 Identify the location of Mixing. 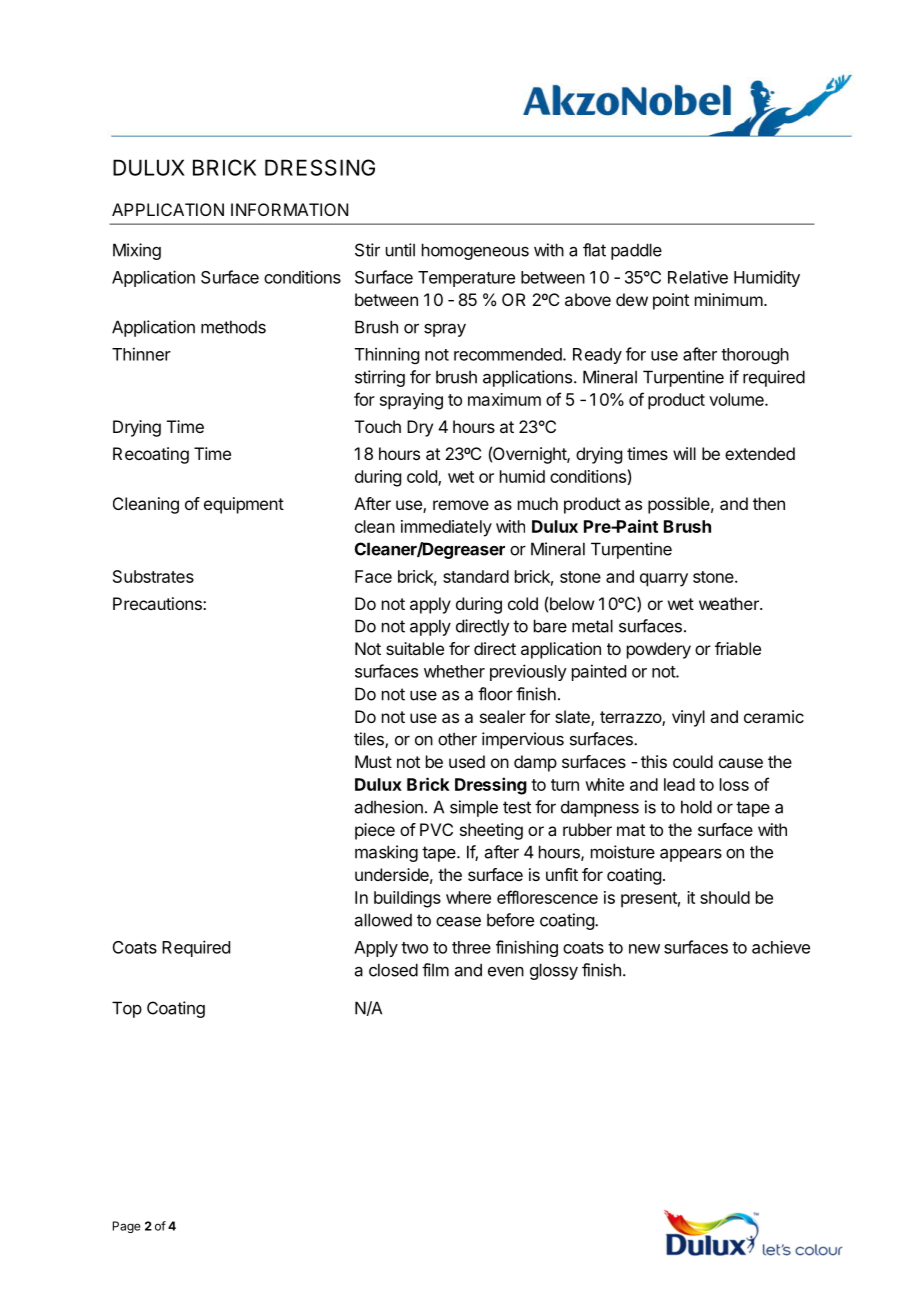
(137, 251).
